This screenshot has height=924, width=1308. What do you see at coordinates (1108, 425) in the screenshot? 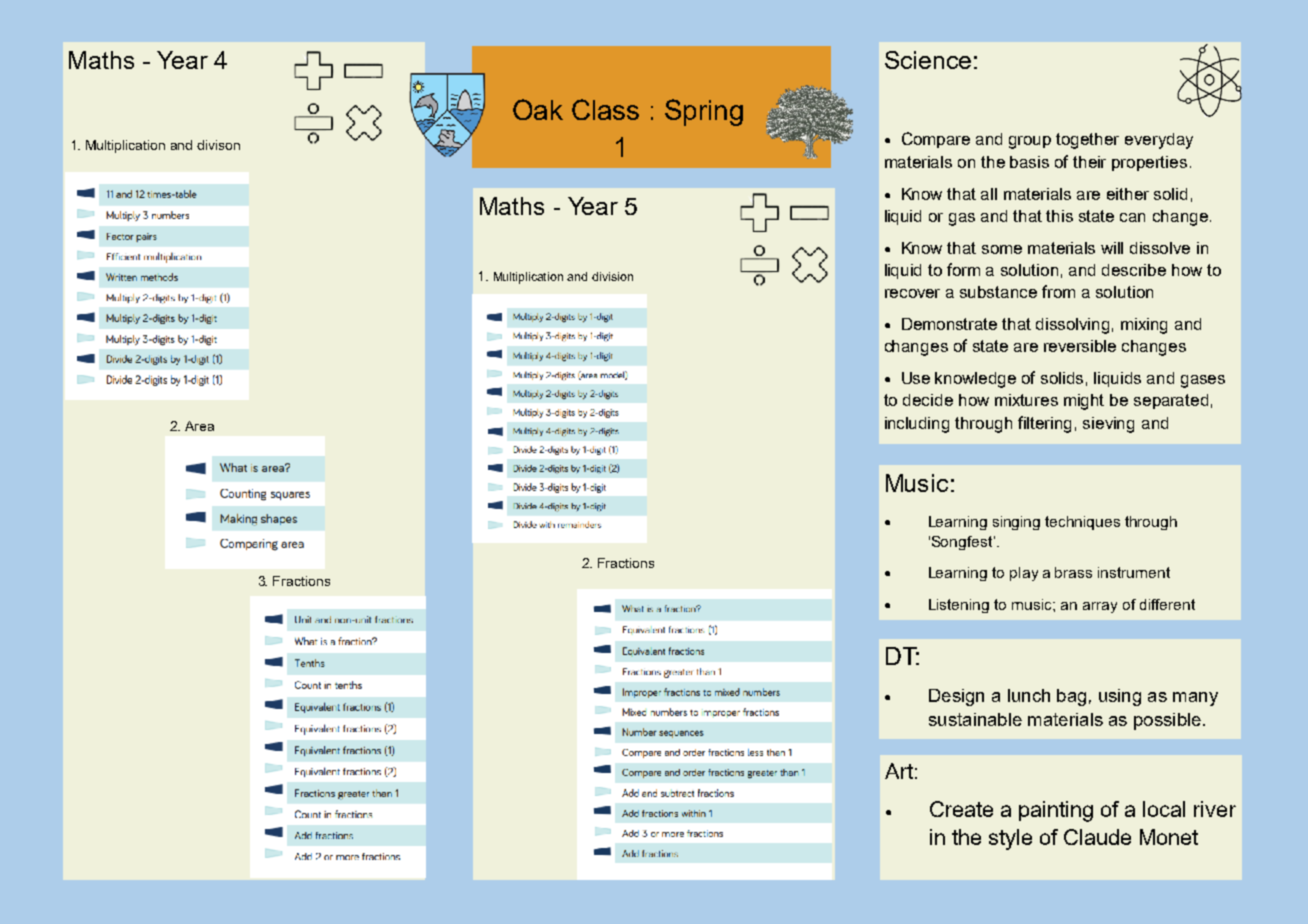
I see `sieving` at bounding box center [1108, 425].
